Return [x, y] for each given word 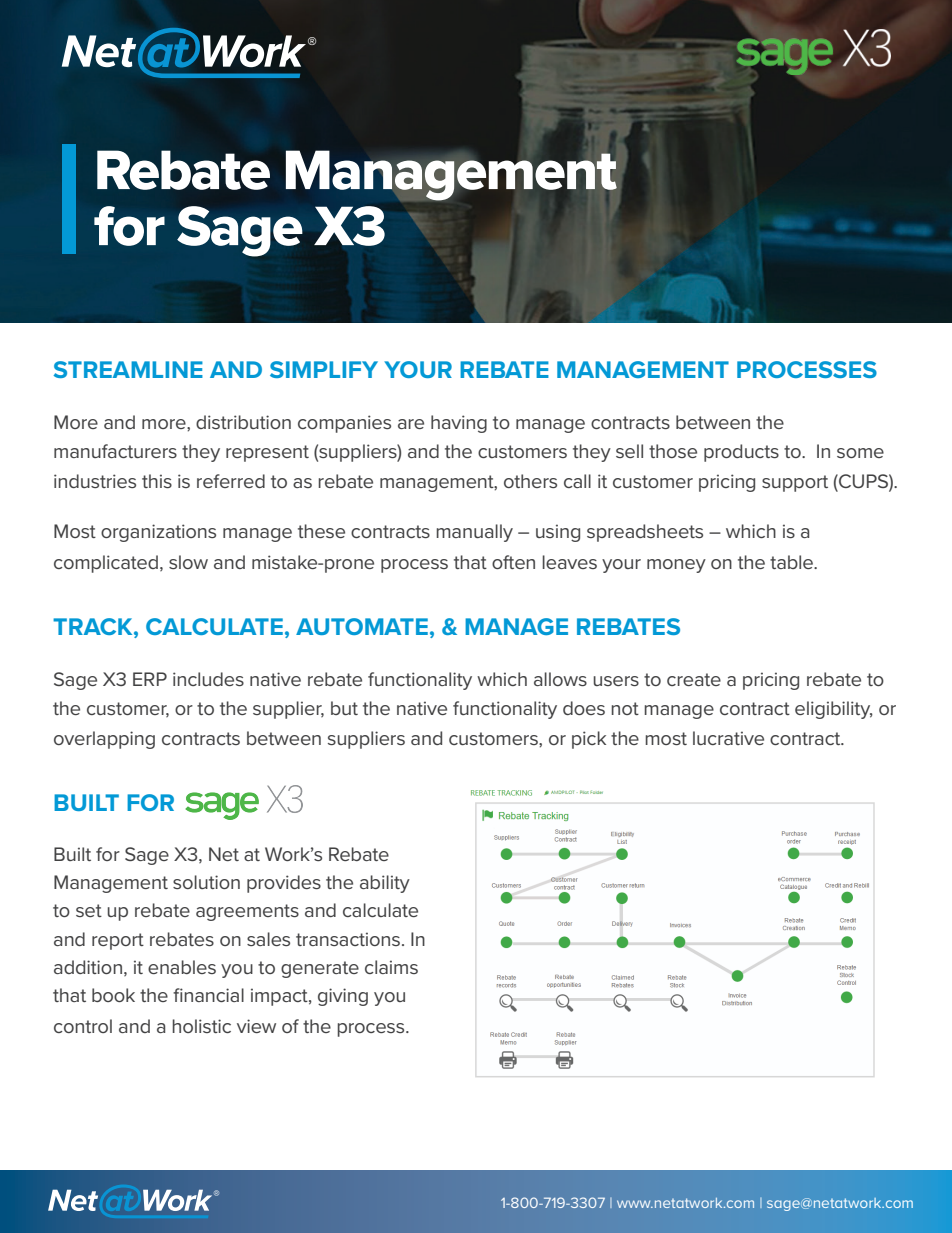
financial [208, 995]
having [459, 424]
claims [391, 967]
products [741, 453]
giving [343, 997]
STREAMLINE [128, 369]
